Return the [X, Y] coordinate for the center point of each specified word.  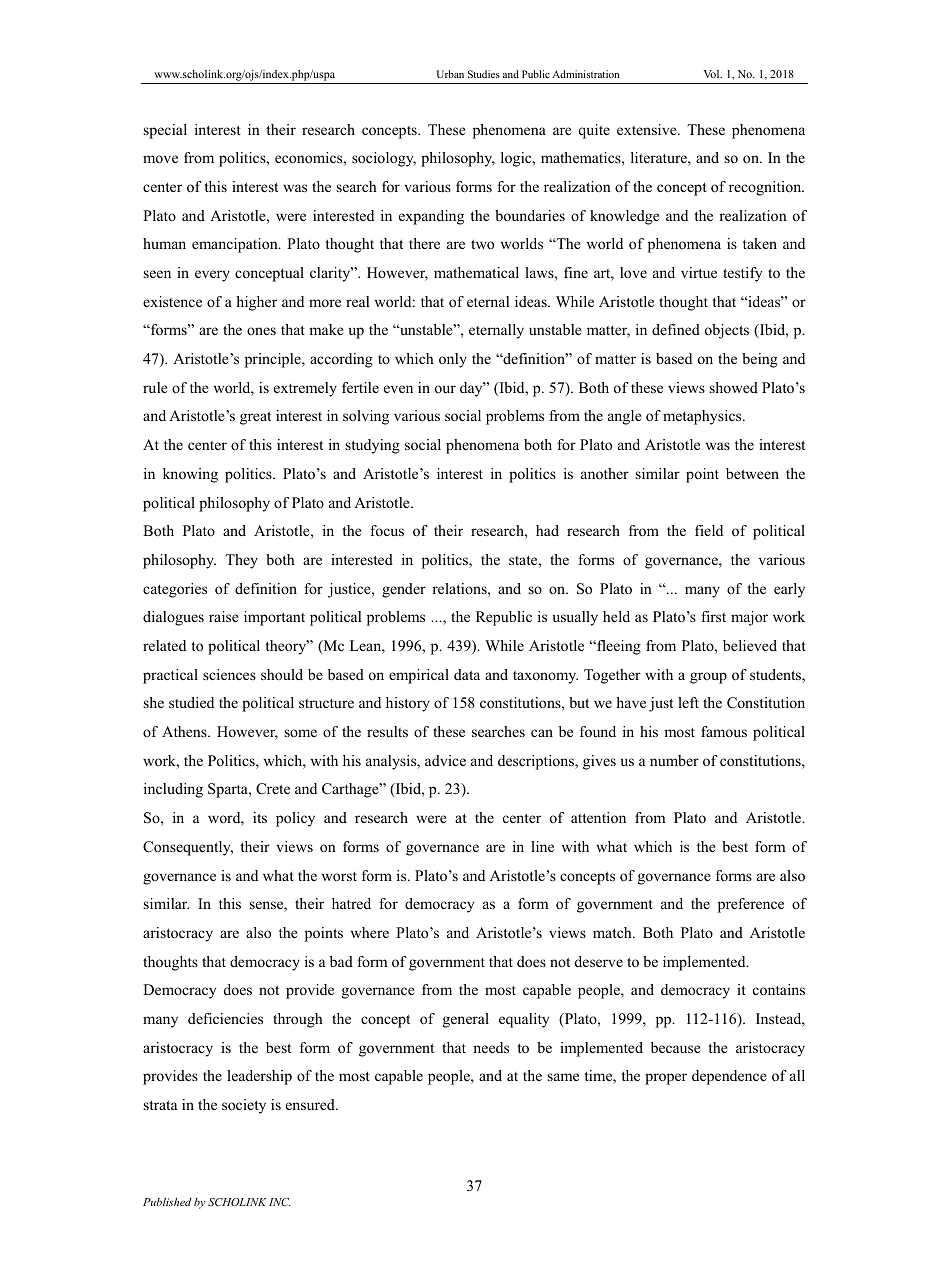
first [713, 616]
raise [224, 616]
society [244, 1106]
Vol [712, 74]
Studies [484, 74]
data [467, 674]
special [165, 131]
